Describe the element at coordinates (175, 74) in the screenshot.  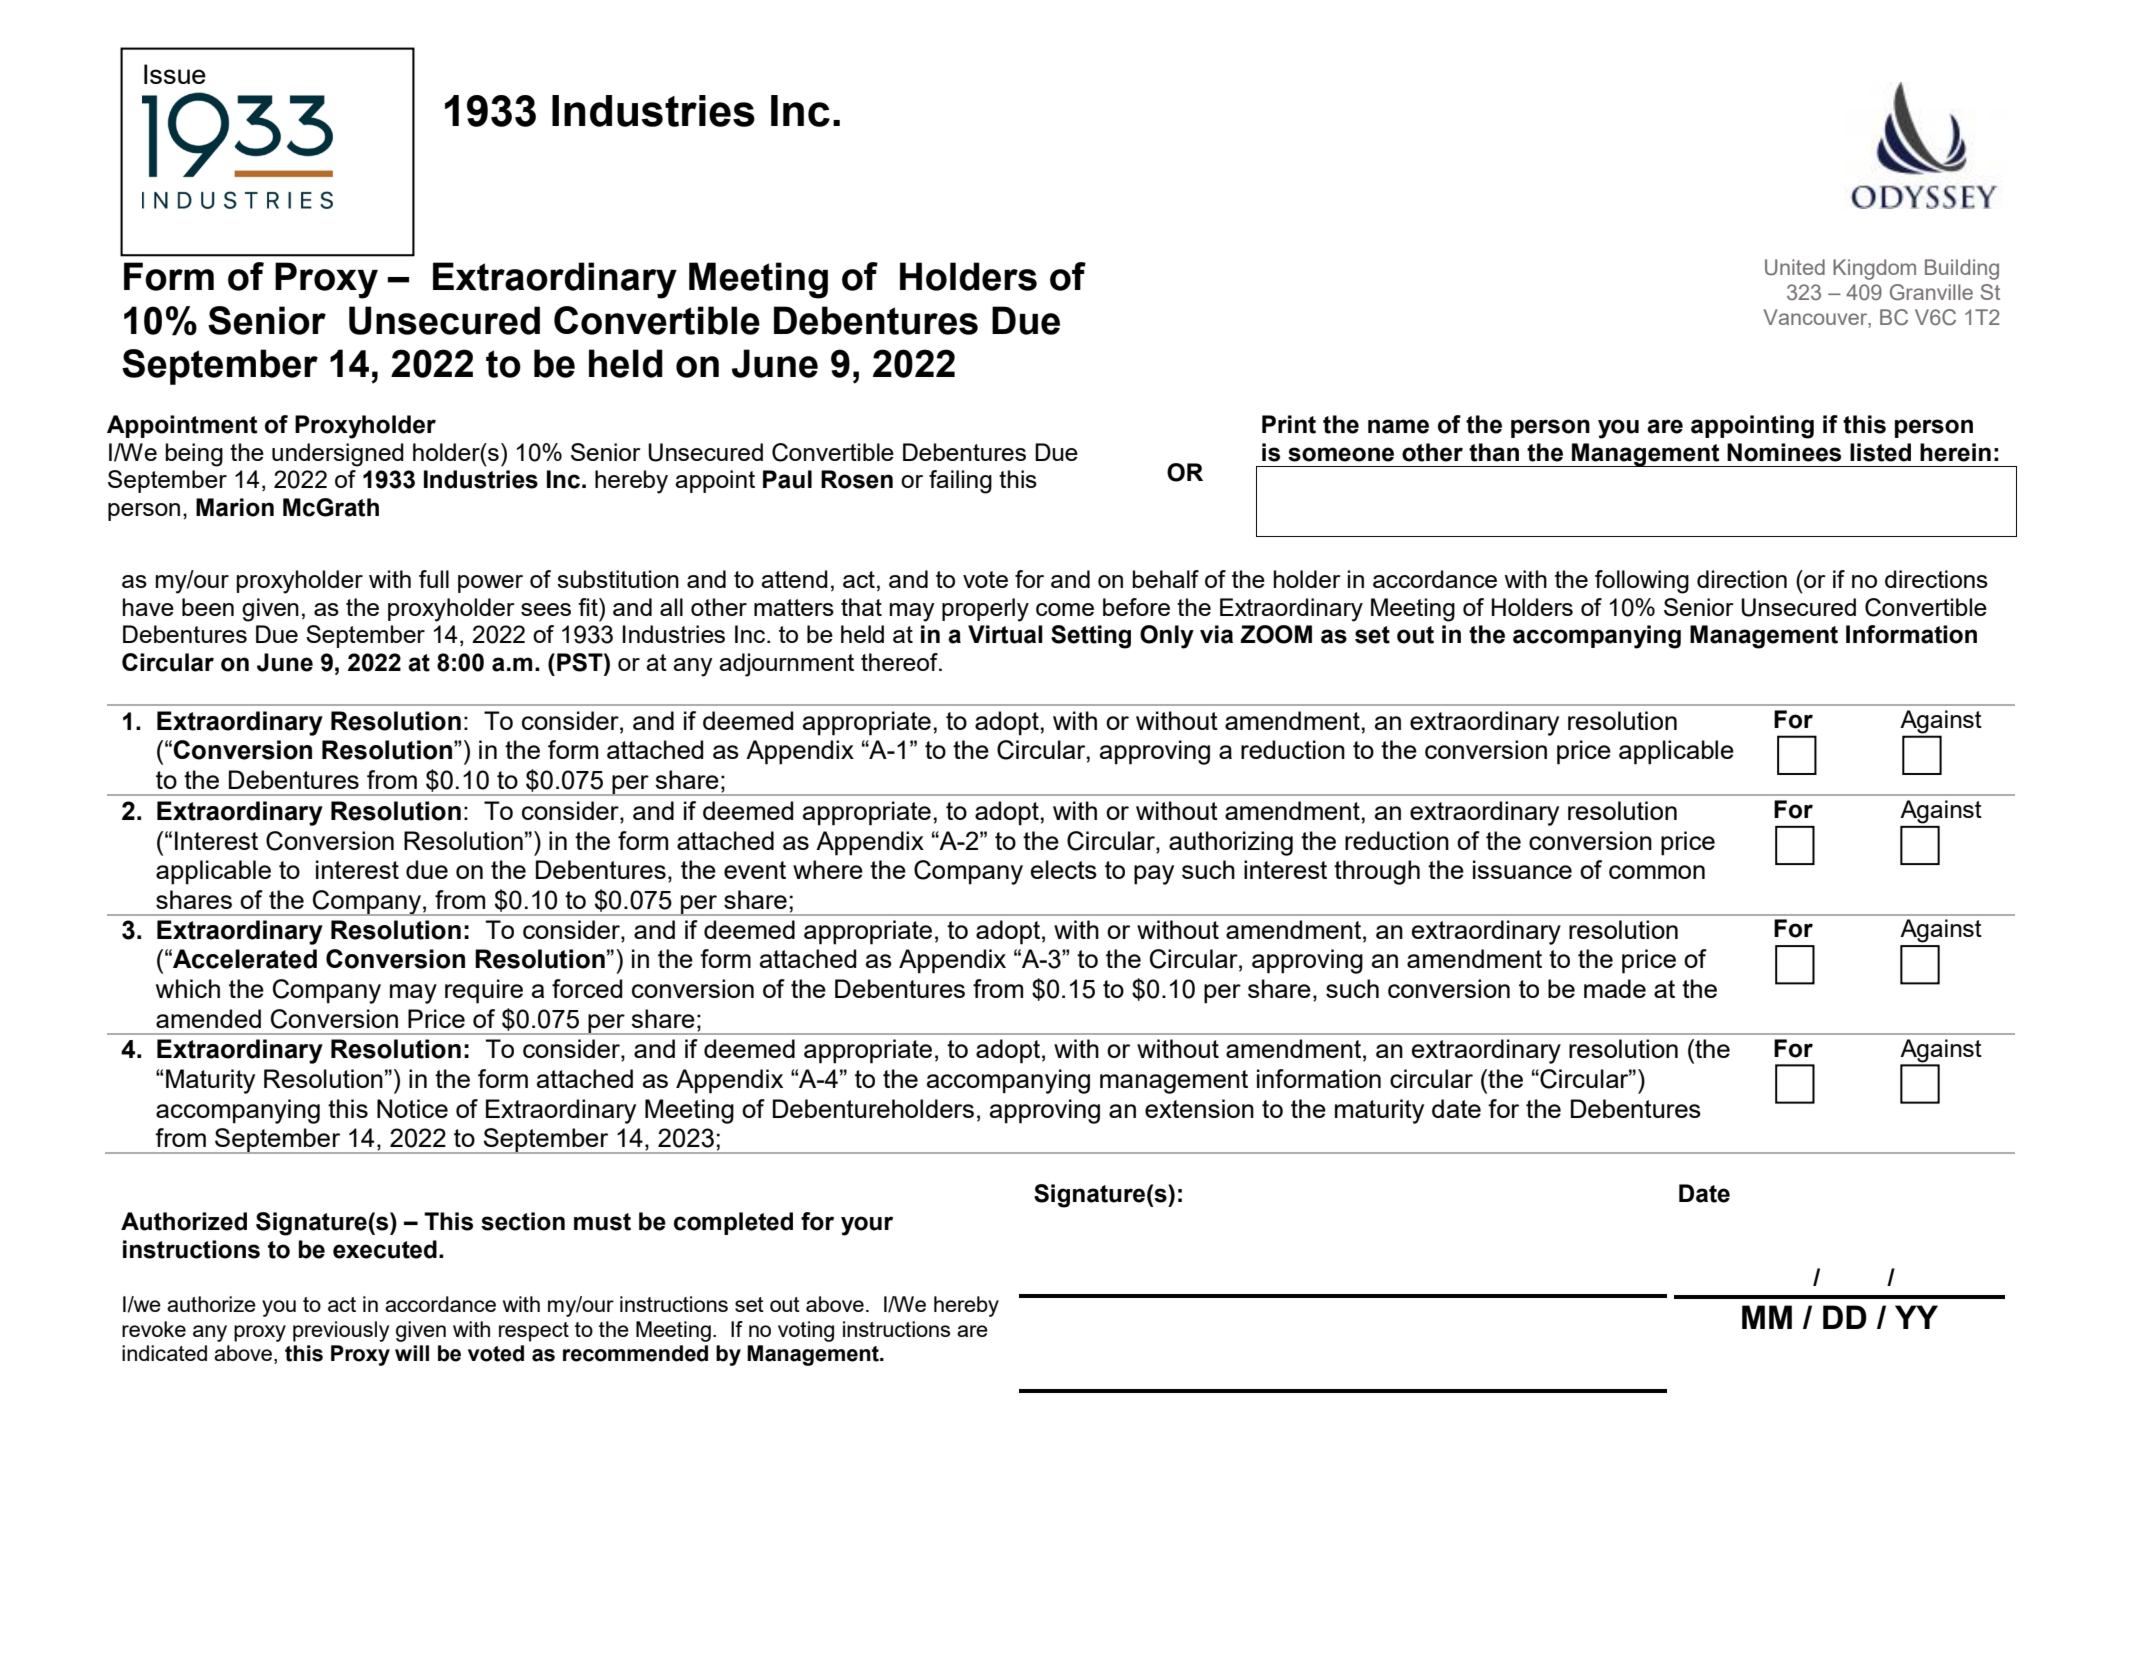
I see `Issue` at that location.
